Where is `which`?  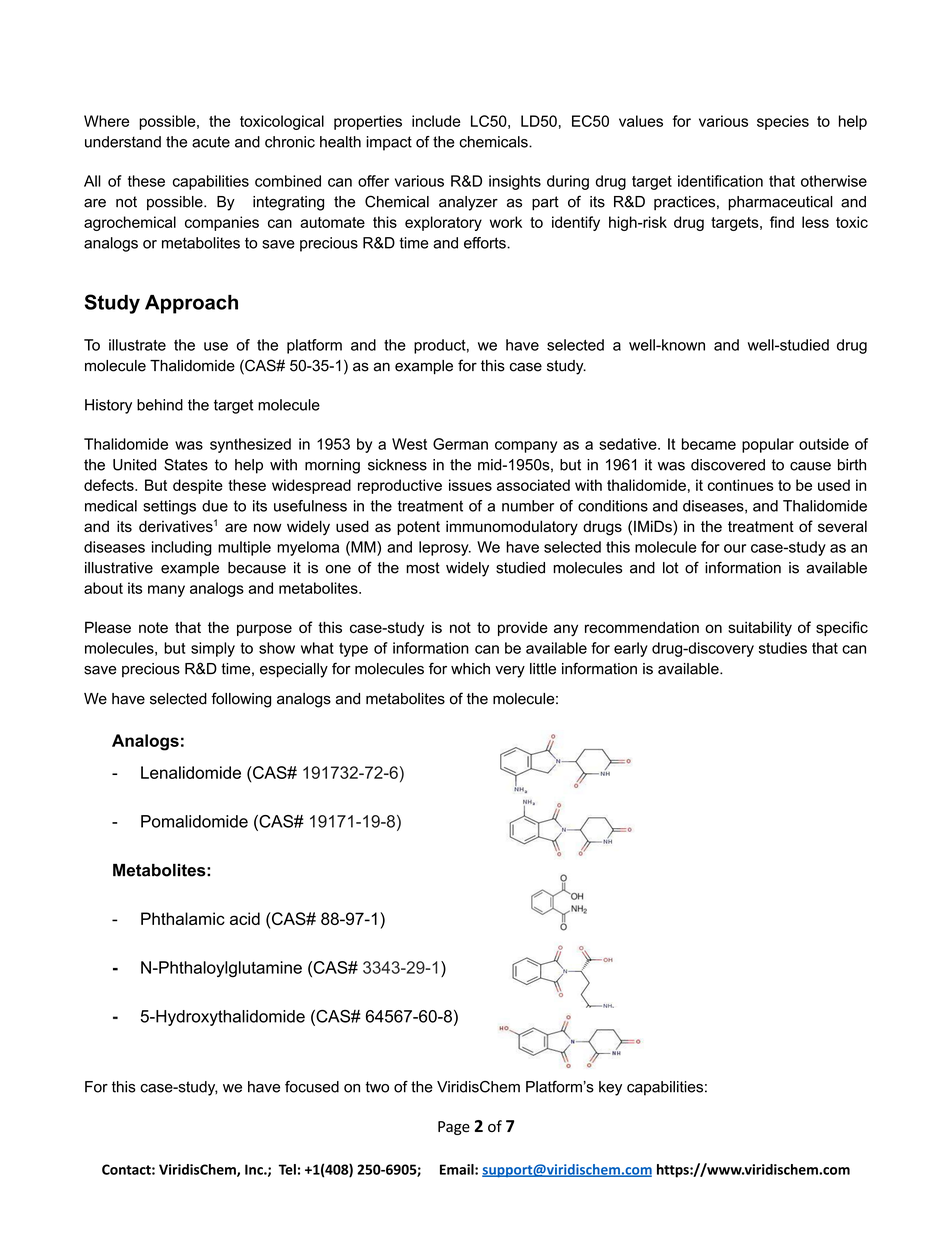 which is located at coordinates (470, 669).
